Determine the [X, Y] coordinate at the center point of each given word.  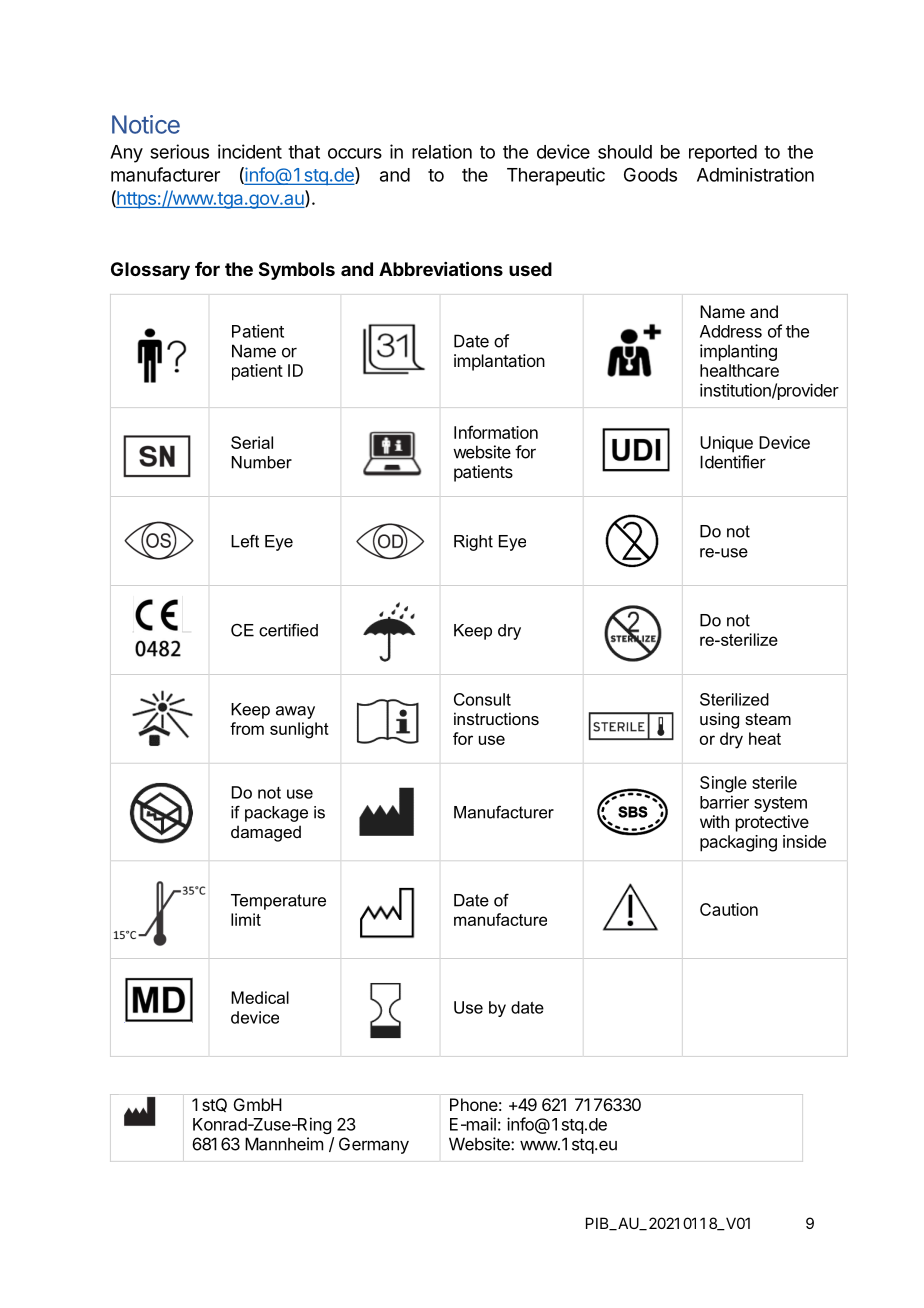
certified [288, 630]
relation [442, 151]
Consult [482, 699]
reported [723, 153]
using [719, 720]
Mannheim [284, 1144]
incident [250, 151]
